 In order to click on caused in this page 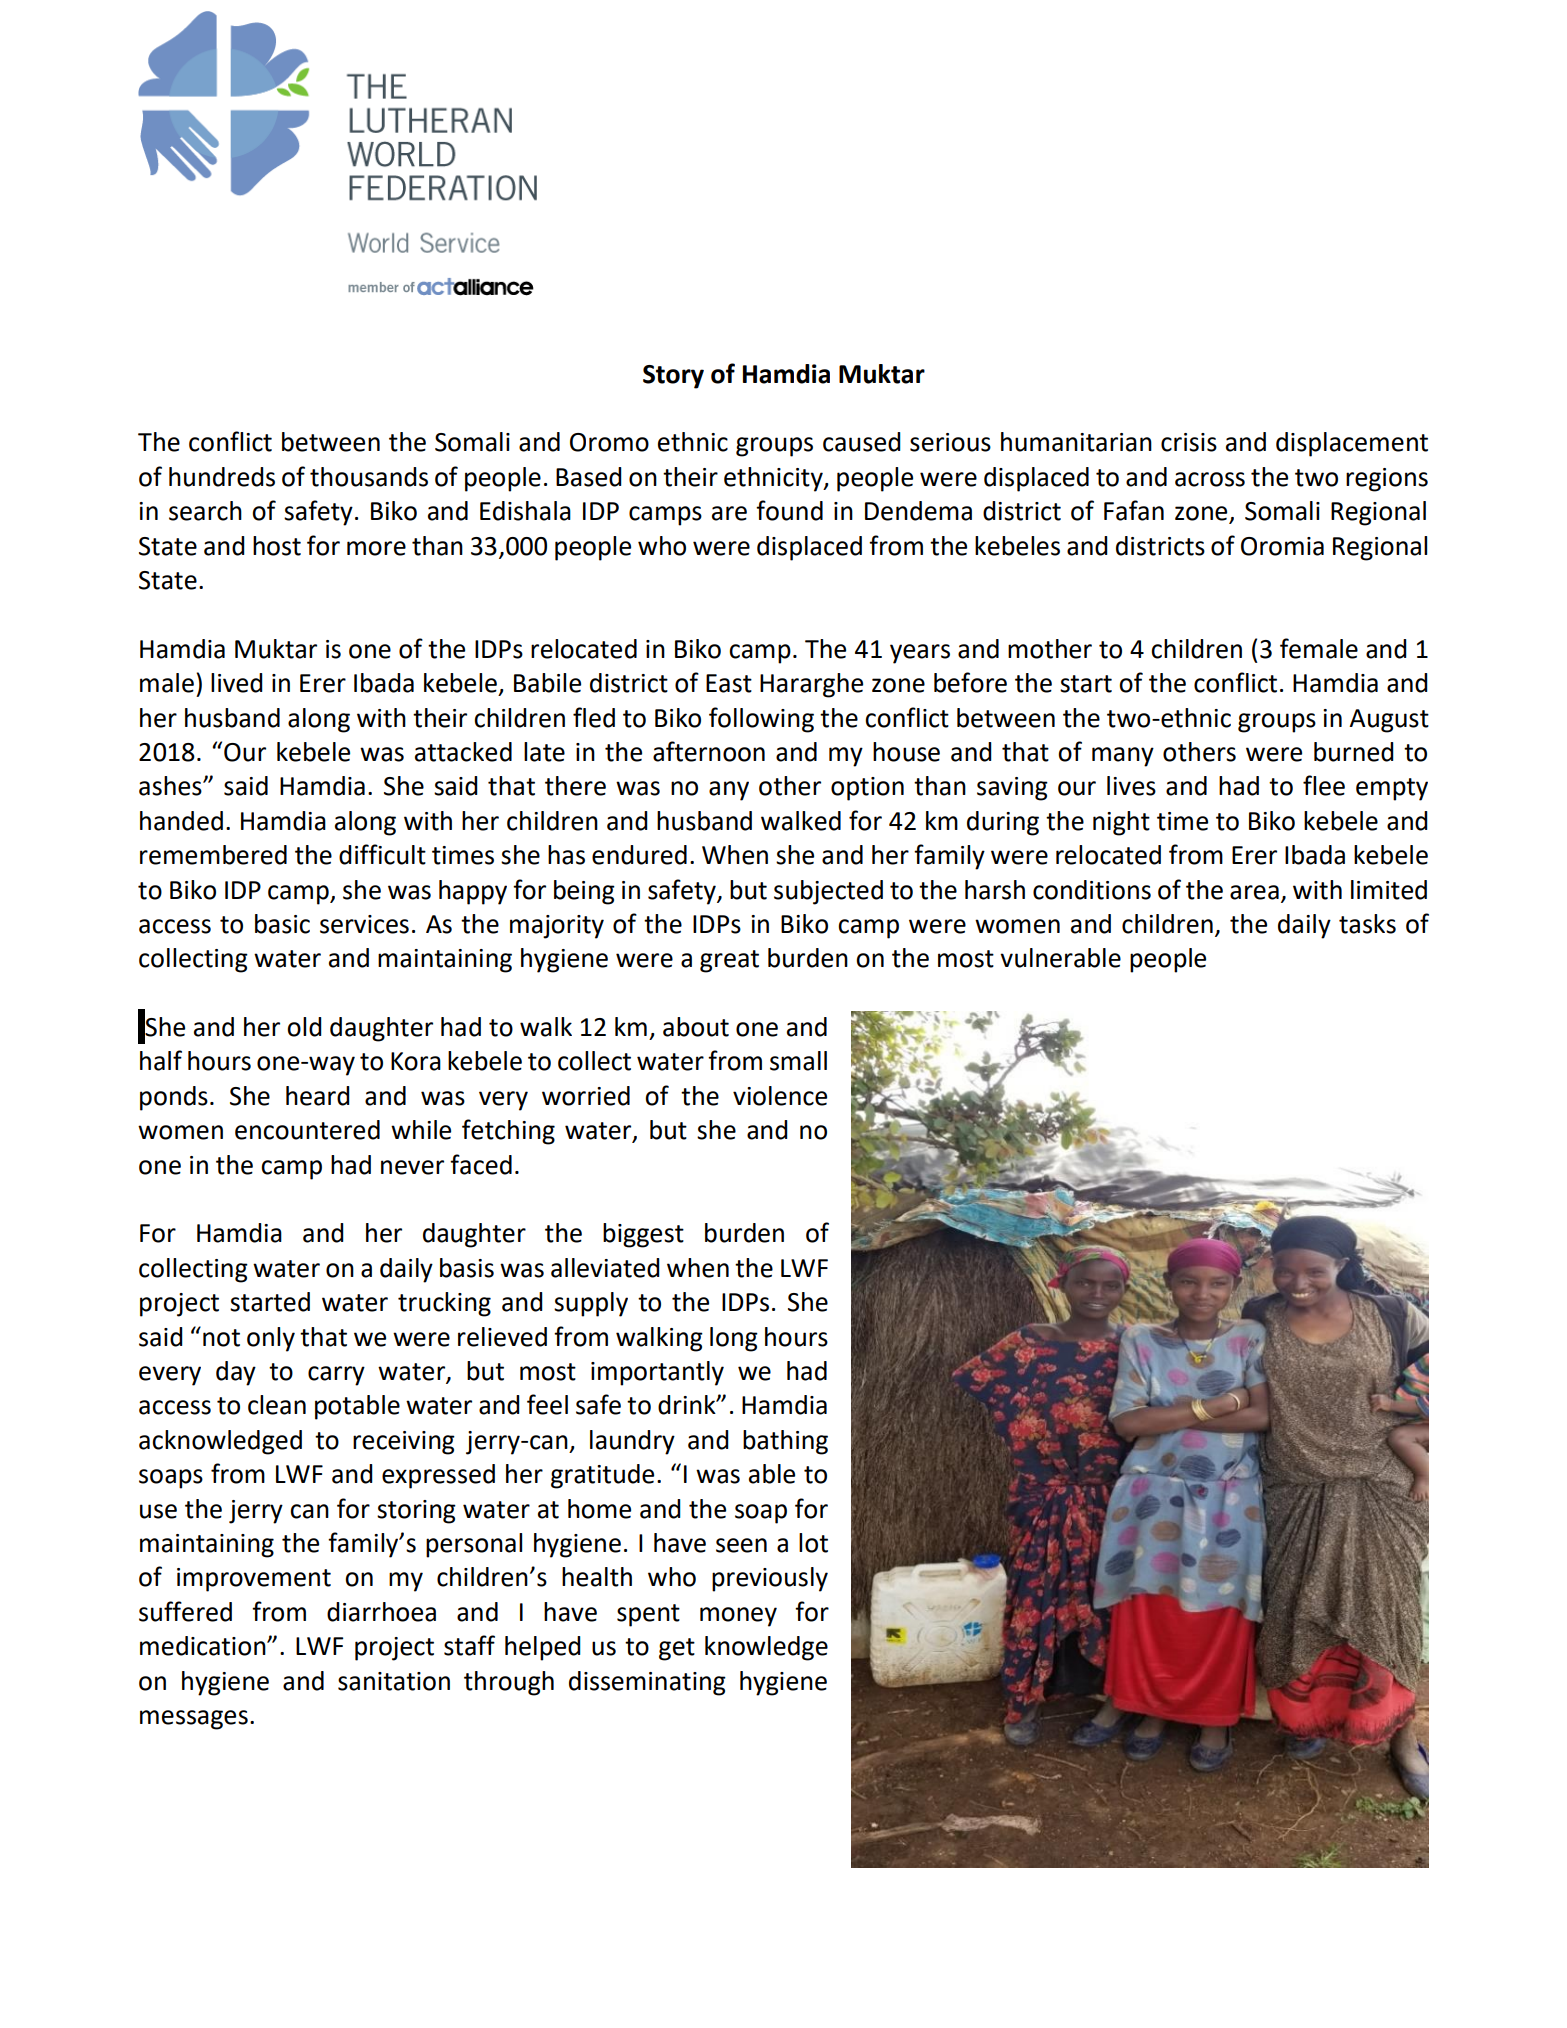, I will do `click(862, 442)`.
